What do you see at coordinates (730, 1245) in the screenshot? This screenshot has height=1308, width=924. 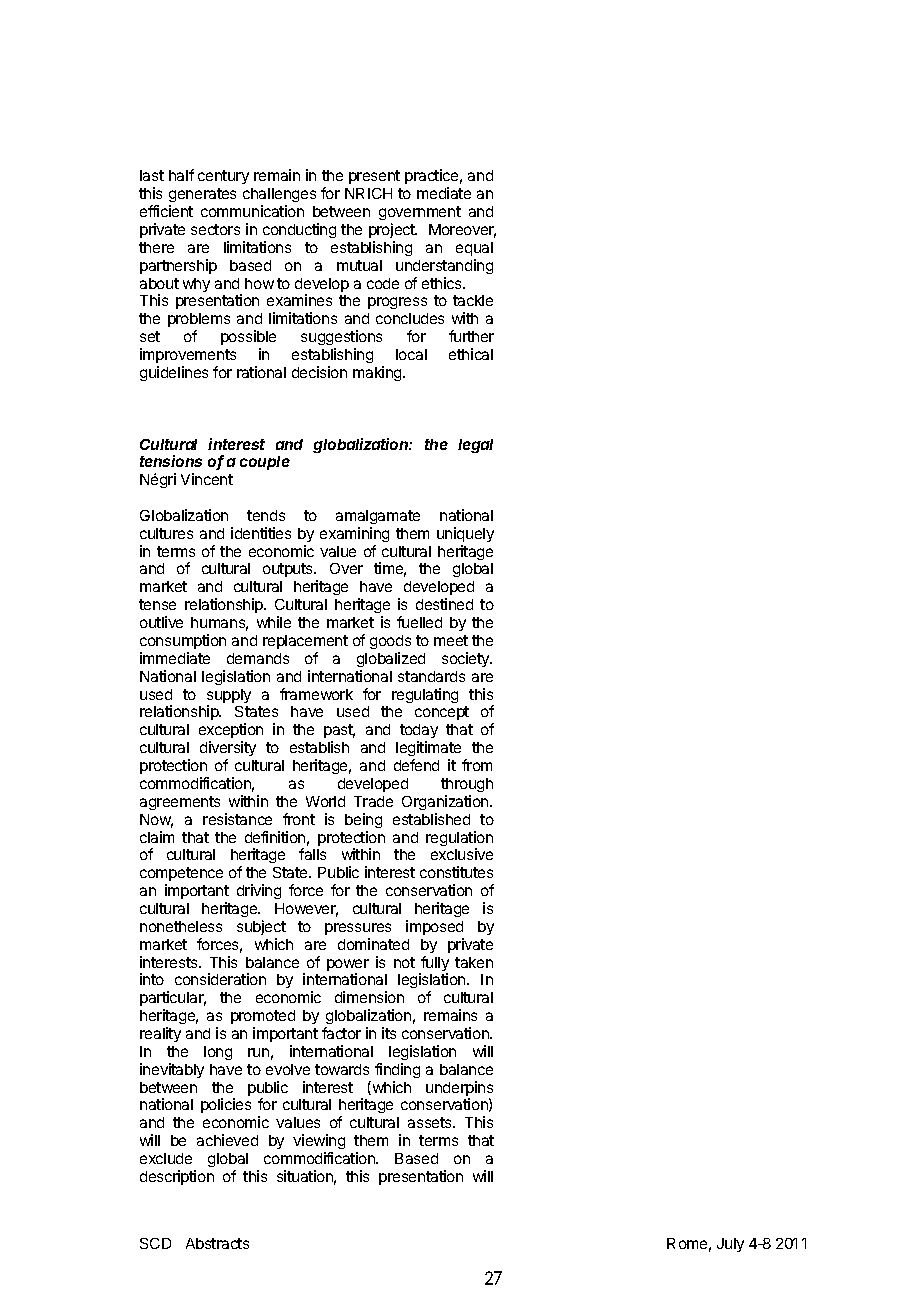 I see `July` at bounding box center [730, 1245].
